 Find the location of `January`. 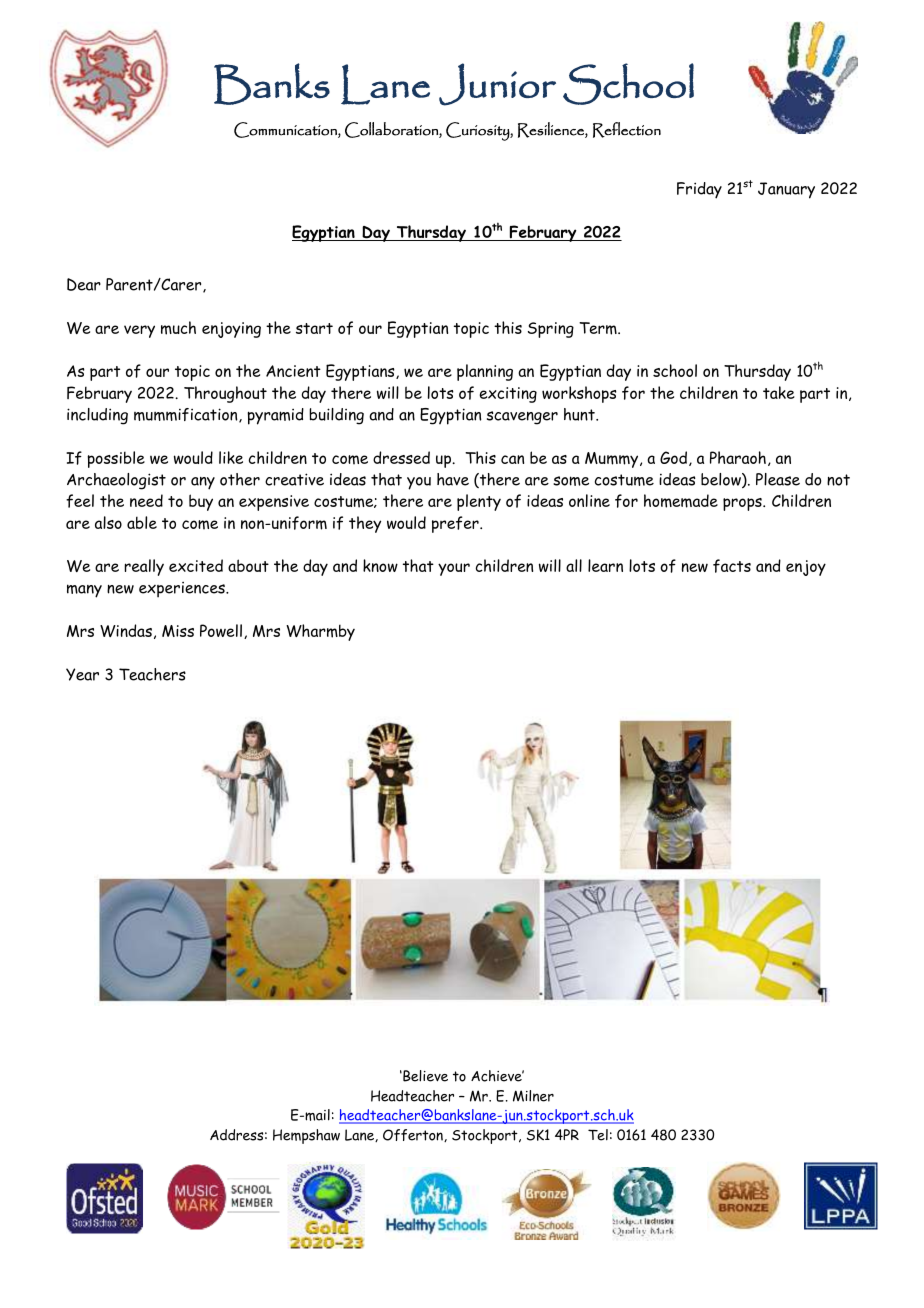

January is located at coordinates (786, 190).
